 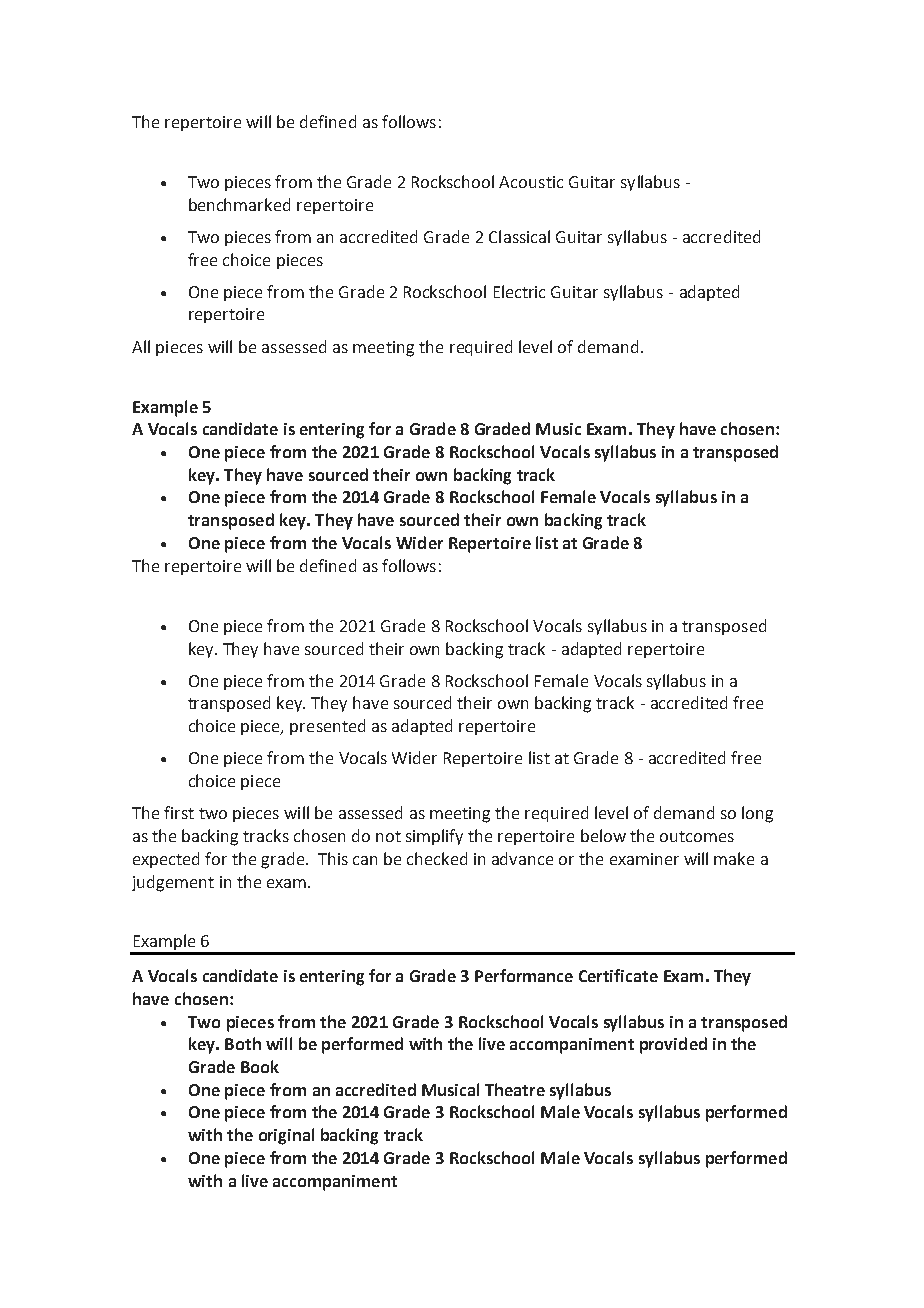 What do you see at coordinates (515, 1089) in the screenshot?
I see `Theatre` at bounding box center [515, 1089].
